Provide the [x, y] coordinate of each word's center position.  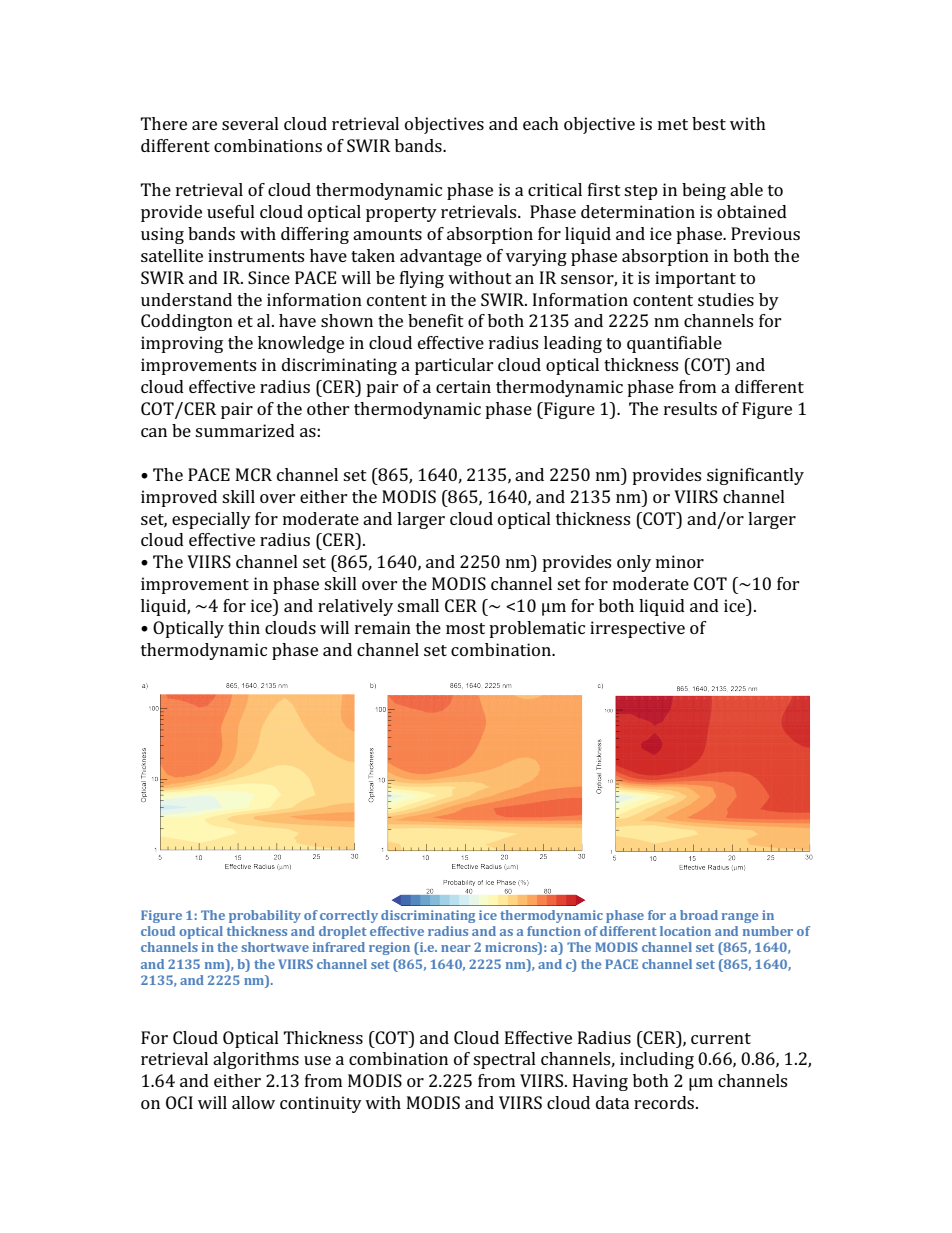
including [657, 1060]
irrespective [637, 629]
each [541, 123]
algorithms [256, 1060]
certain [463, 386]
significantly [755, 476]
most [465, 628]
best [709, 123]
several [250, 123]
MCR [254, 474]
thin [244, 627]
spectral [504, 1060]
